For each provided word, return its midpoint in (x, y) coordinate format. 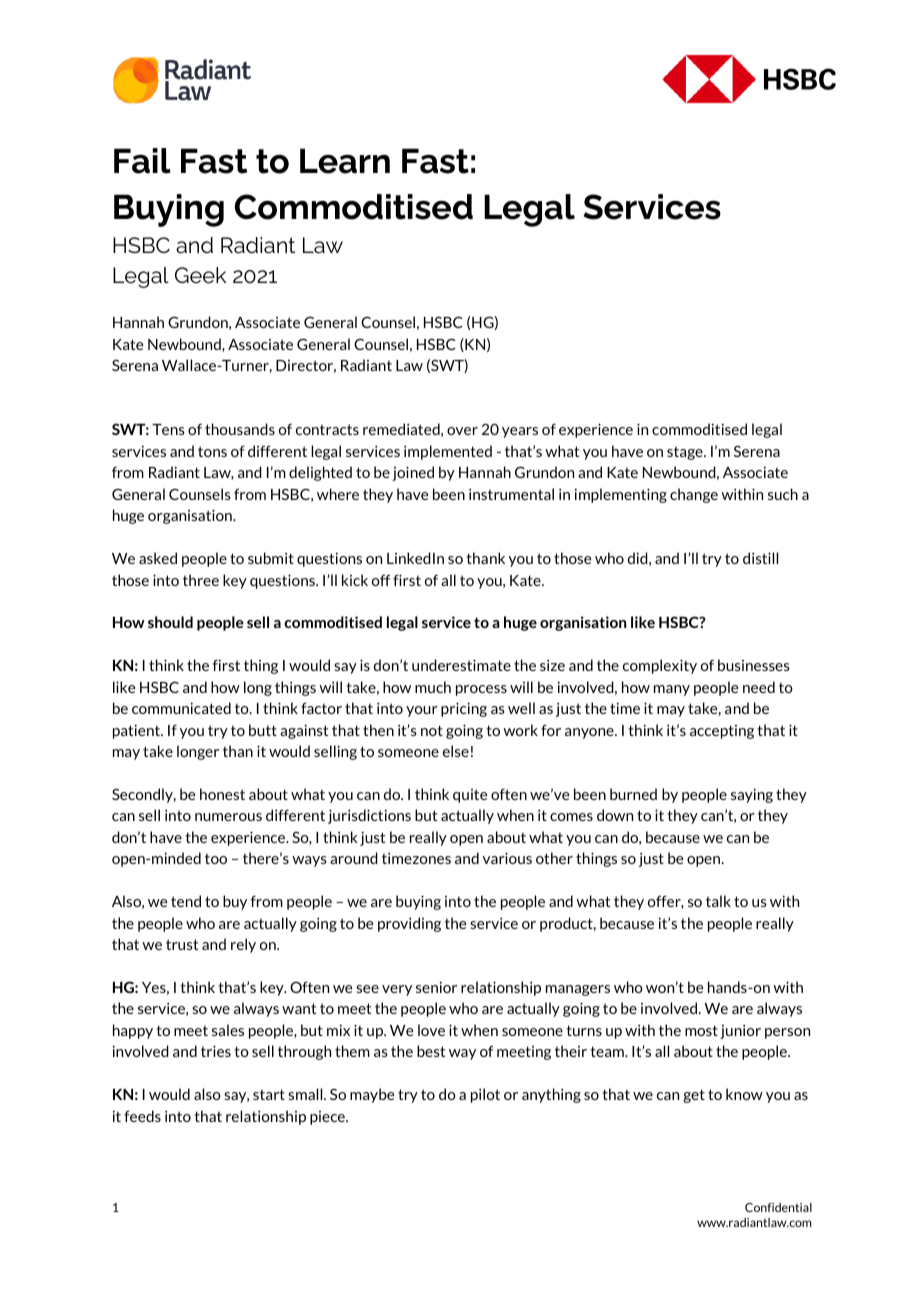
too (216, 859)
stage (686, 453)
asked (158, 558)
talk (718, 901)
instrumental (511, 494)
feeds (142, 1116)
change (694, 495)
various (507, 858)
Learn (345, 161)
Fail (142, 161)
